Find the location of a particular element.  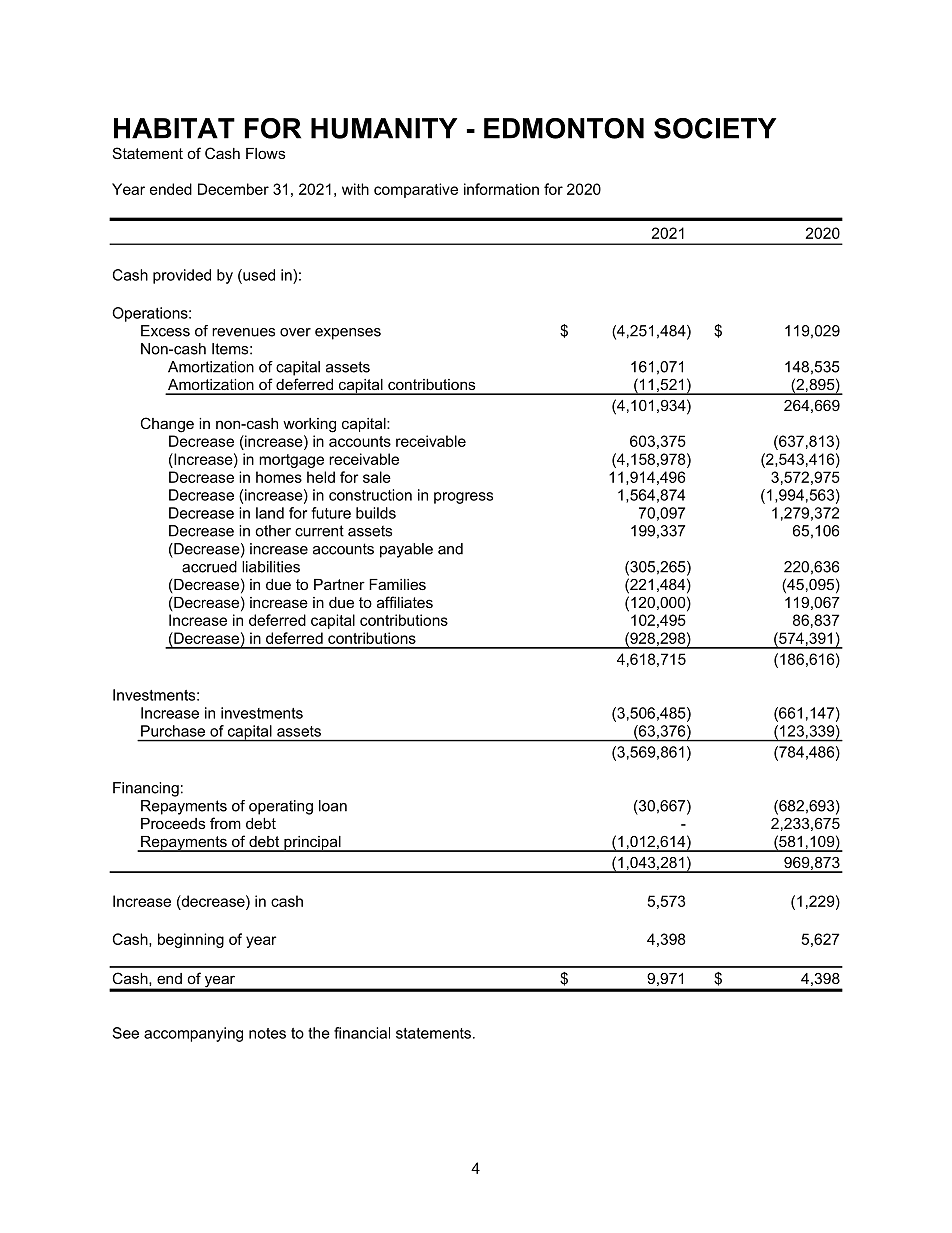

accompanying is located at coordinates (193, 1034).
